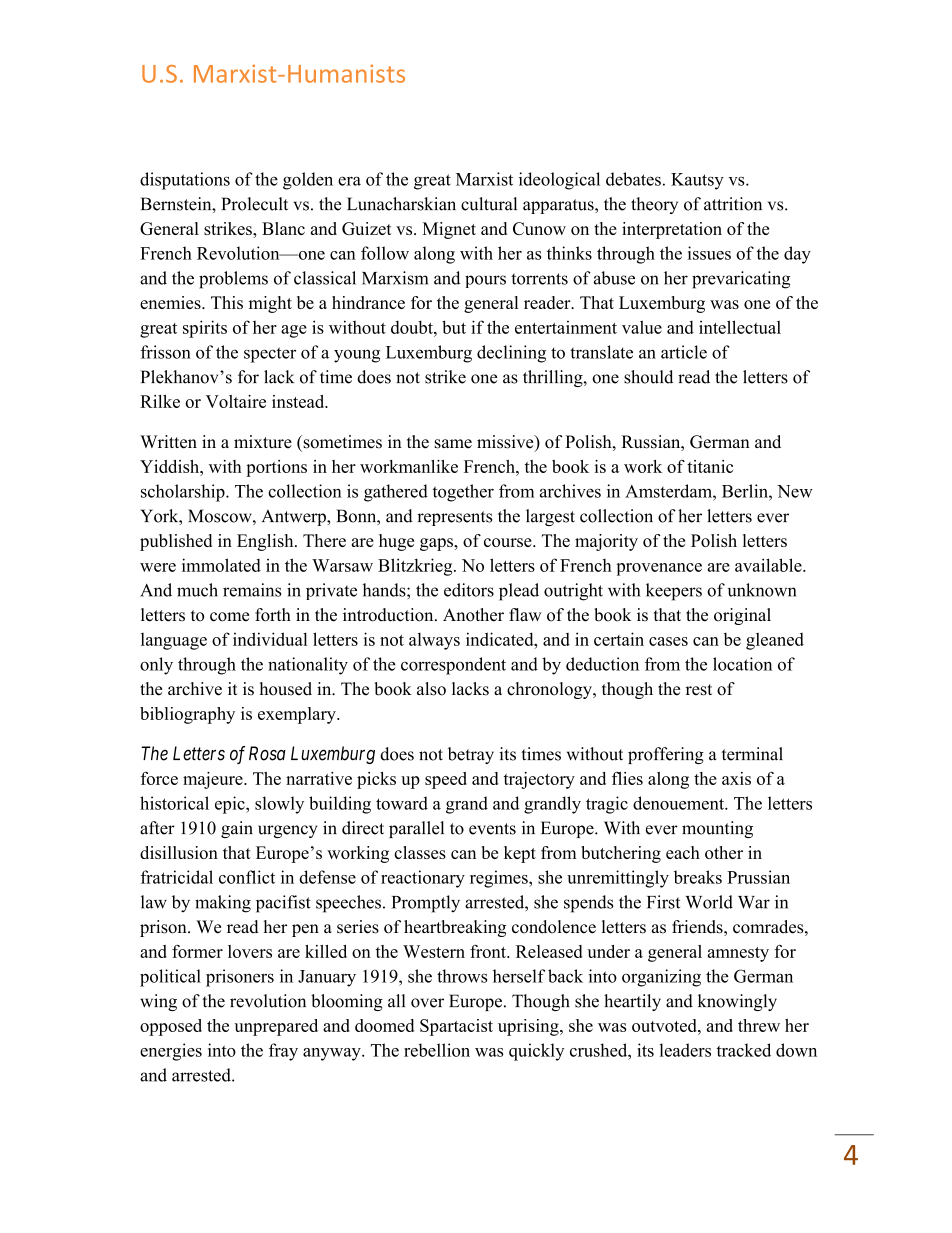 The height and width of the screenshot is (1233, 952). Describe the element at coordinates (469, 590) in the screenshot. I see `editors` at that location.
